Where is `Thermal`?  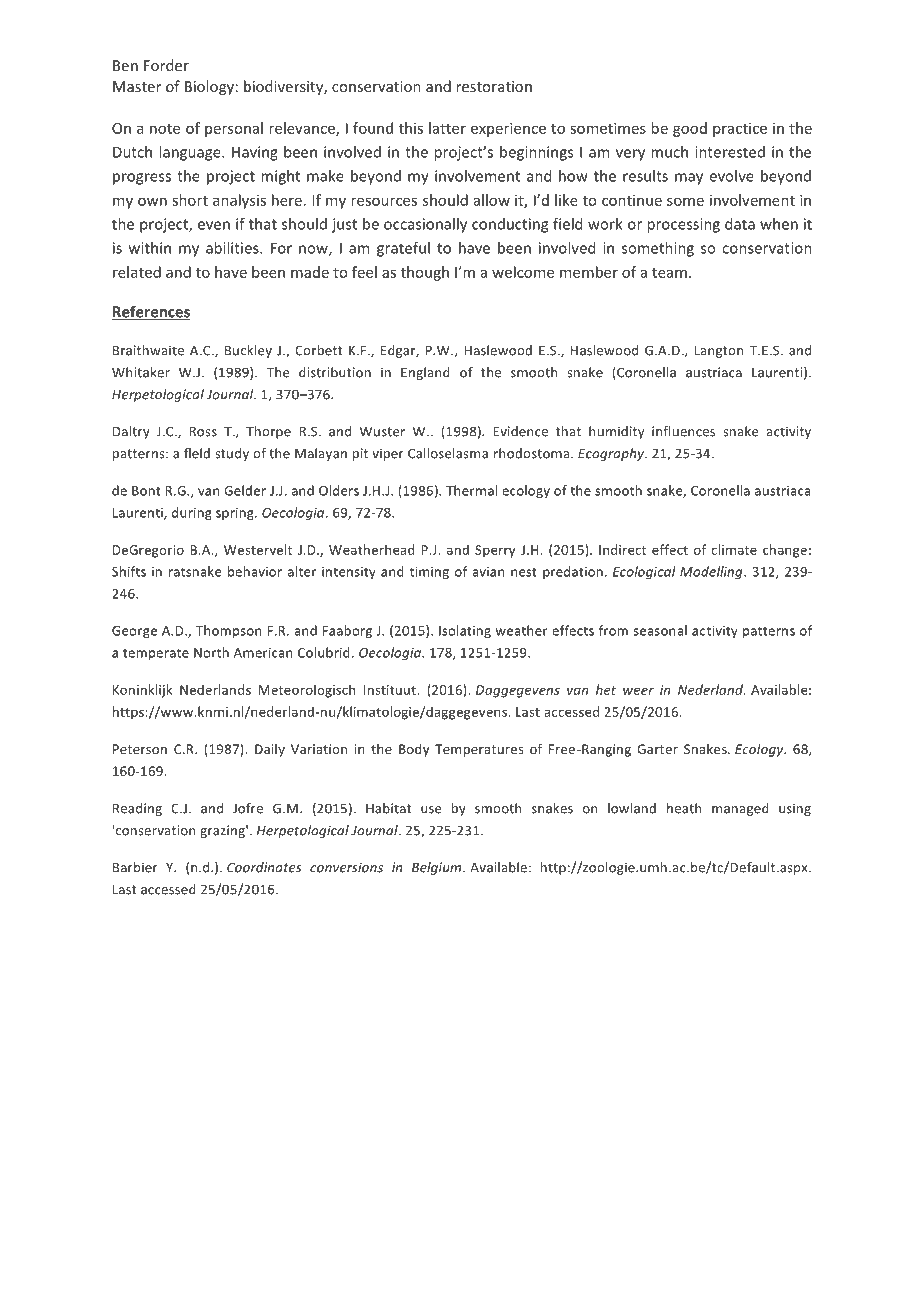 Thermal is located at coordinates (471, 490).
